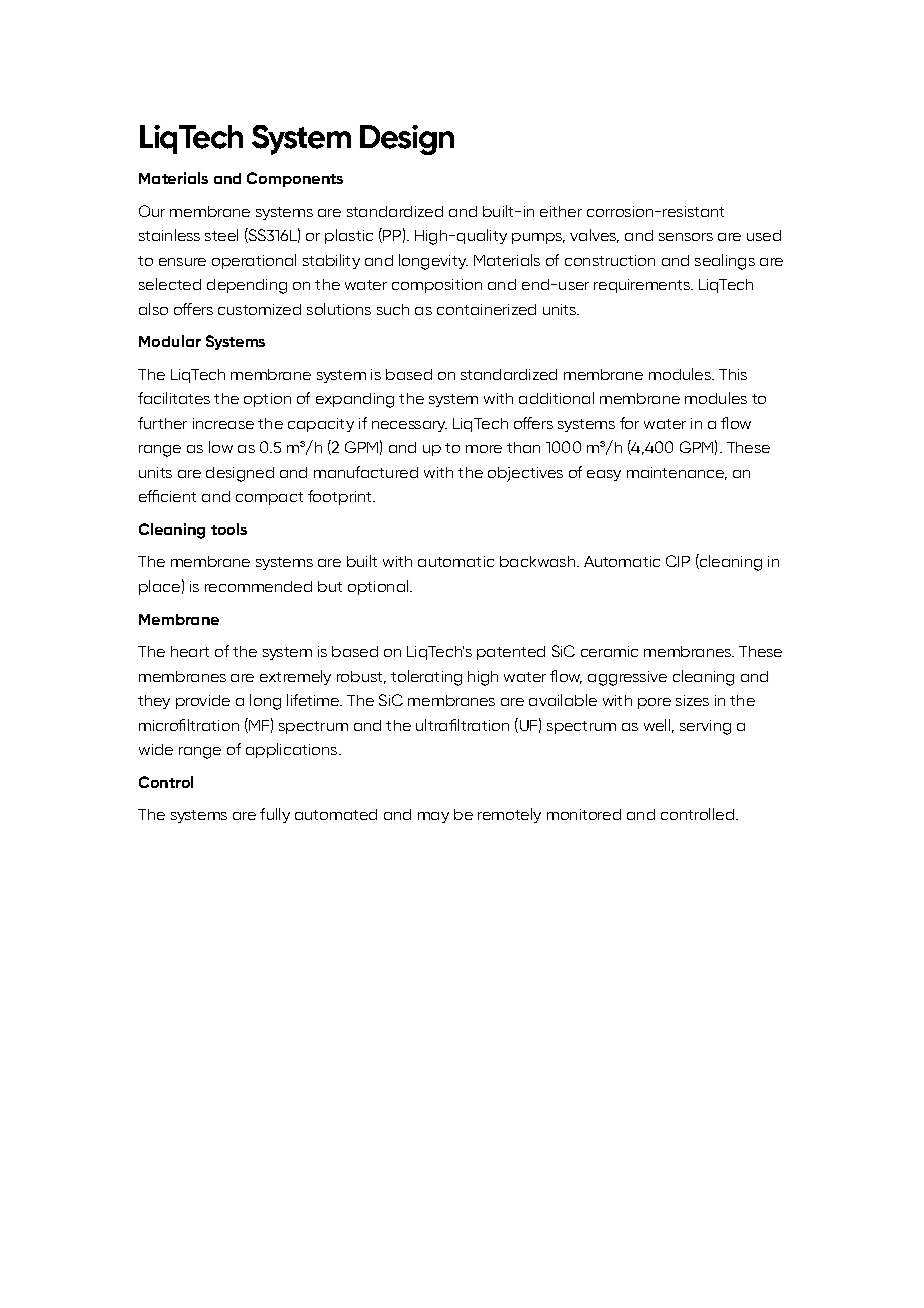 The width and height of the document is (924, 1308). I want to click on backwash, so click(537, 561).
